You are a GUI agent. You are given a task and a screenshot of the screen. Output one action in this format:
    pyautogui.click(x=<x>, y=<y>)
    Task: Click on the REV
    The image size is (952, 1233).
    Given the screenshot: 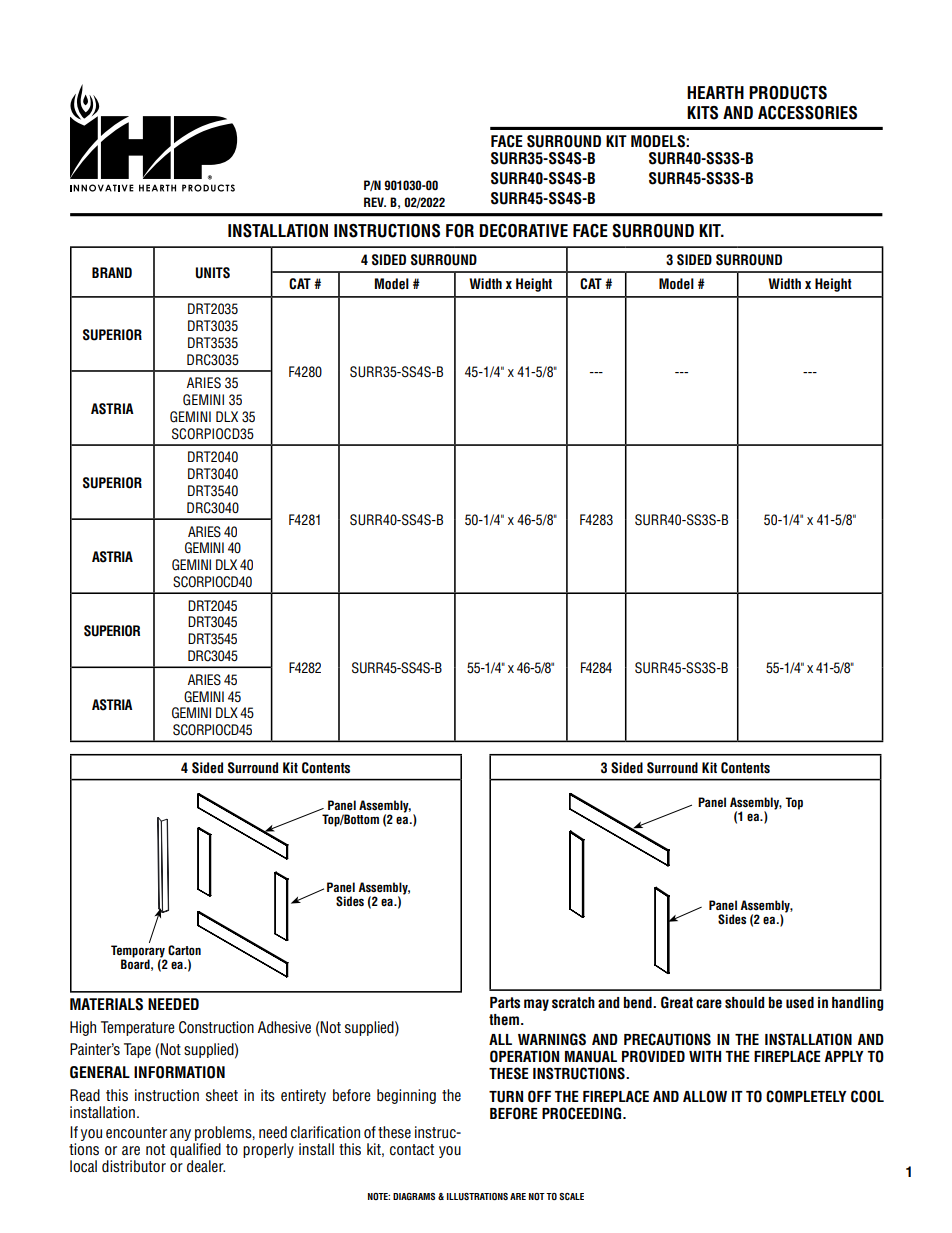 What is the action you would take?
    pyautogui.click(x=375, y=202)
